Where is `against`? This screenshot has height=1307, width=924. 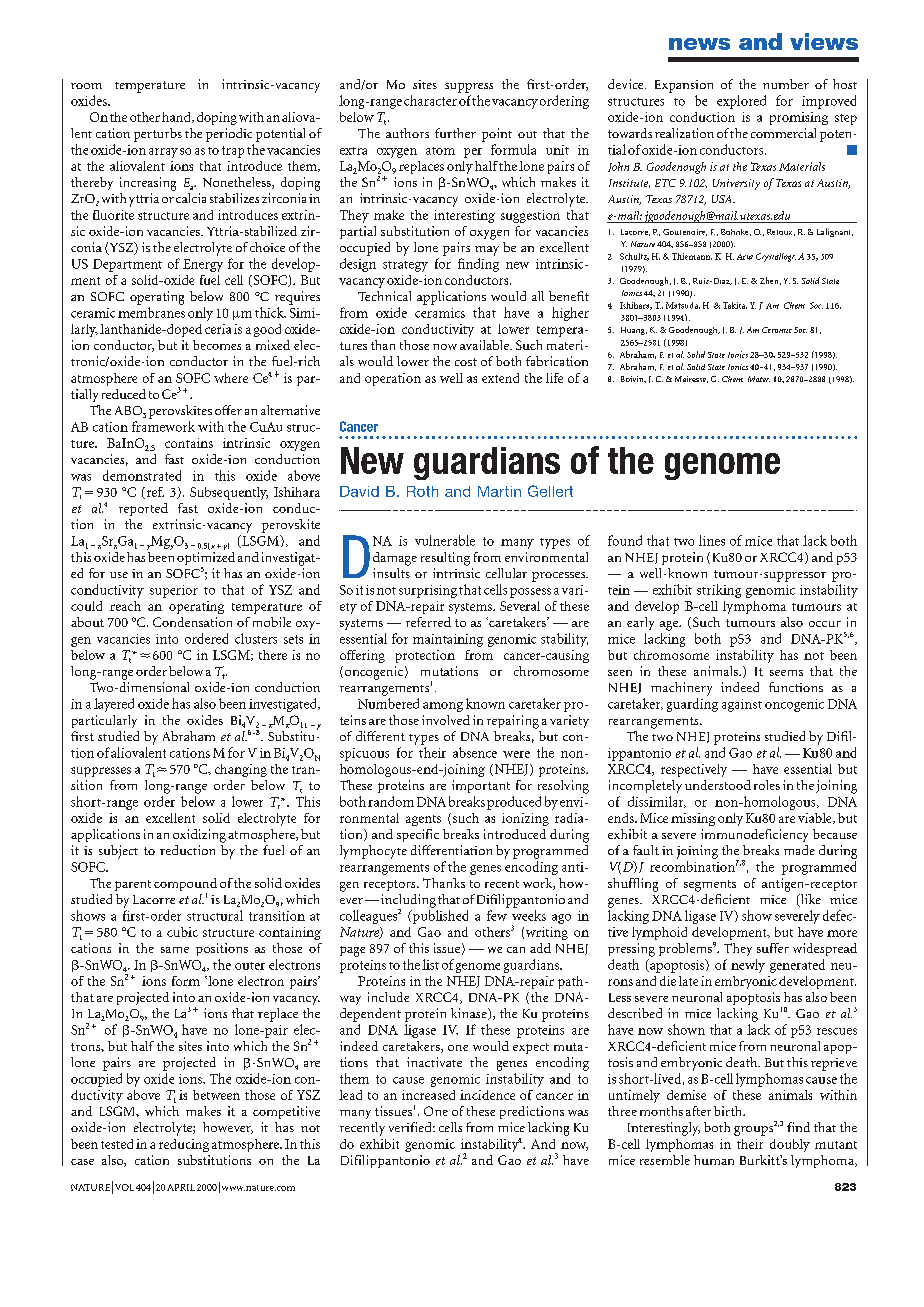
against is located at coordinates (742, 705).
